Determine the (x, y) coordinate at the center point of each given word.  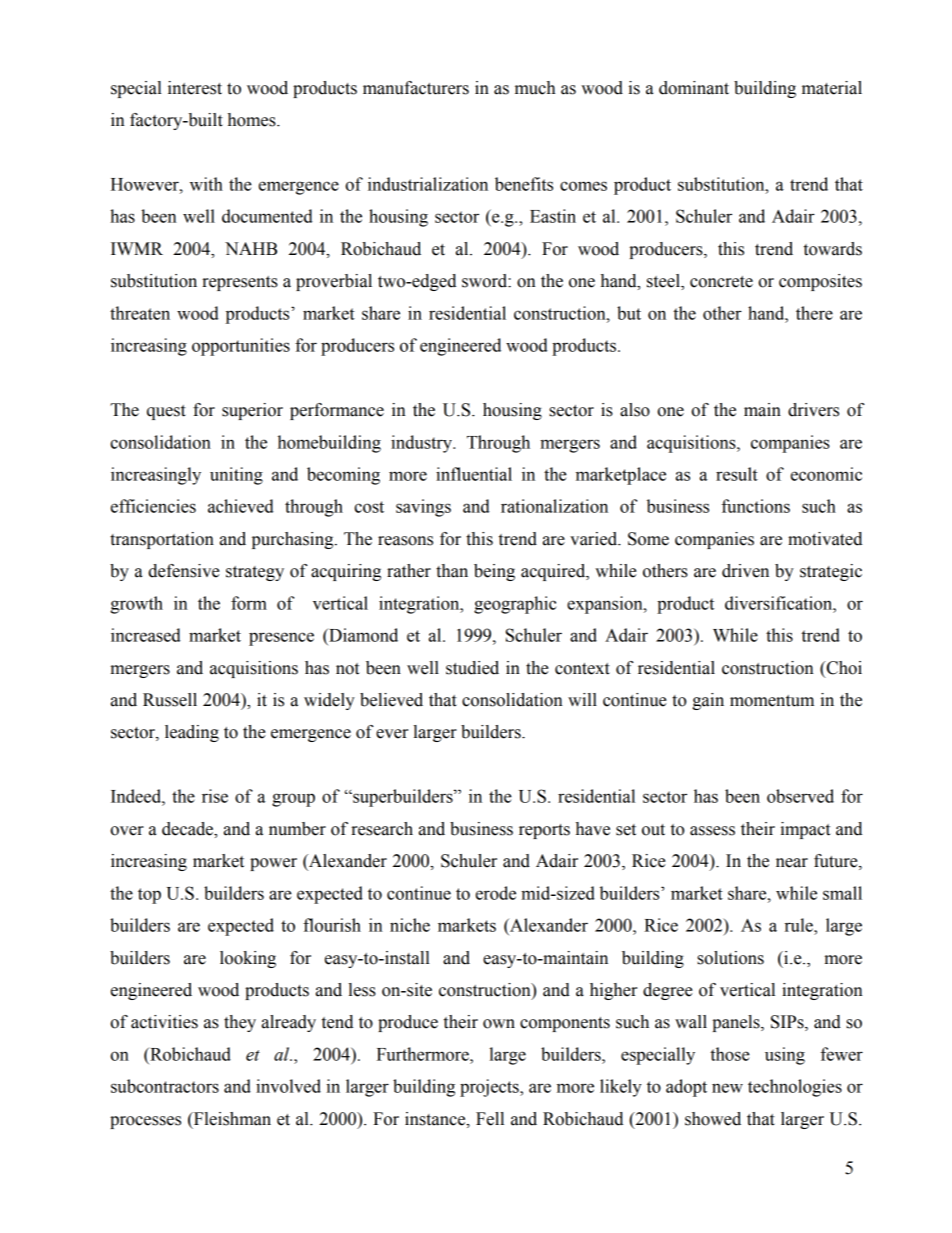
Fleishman (231, 1120)
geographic (515, 605)
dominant (694, 88)
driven (745, 571)
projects (490, 1088)
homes (253, 120)
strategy (255, 573)
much (535, 88)
